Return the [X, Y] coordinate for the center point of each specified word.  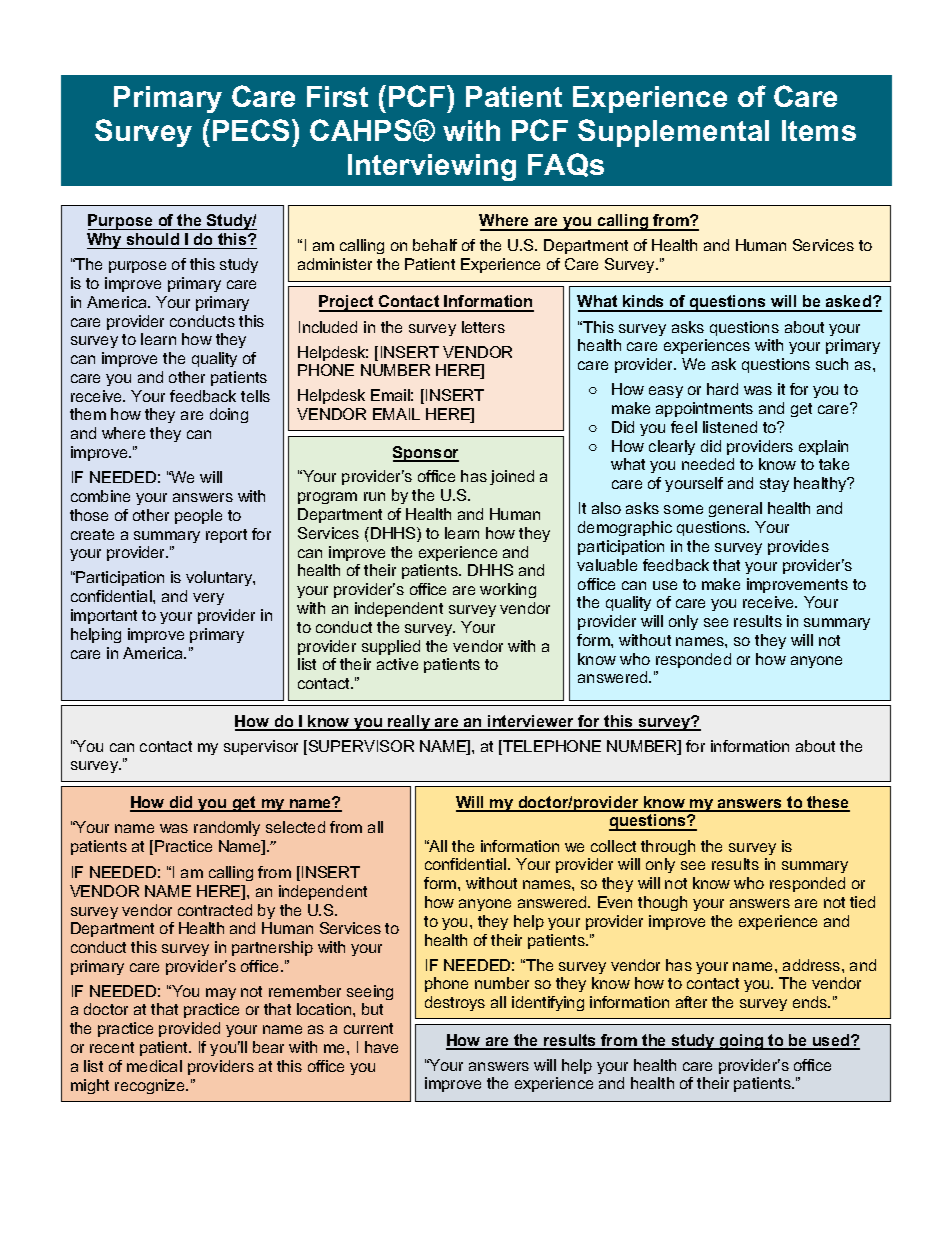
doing [229, 415]
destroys [455, 1003]
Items [819, 130]
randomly [227, 828]
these [827, 803]
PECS [253, 130]
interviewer [531, 722]
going [742, 1042]
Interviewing [432, 167]
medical [154, 1066]
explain [823, 447]
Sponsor [426, 454]
